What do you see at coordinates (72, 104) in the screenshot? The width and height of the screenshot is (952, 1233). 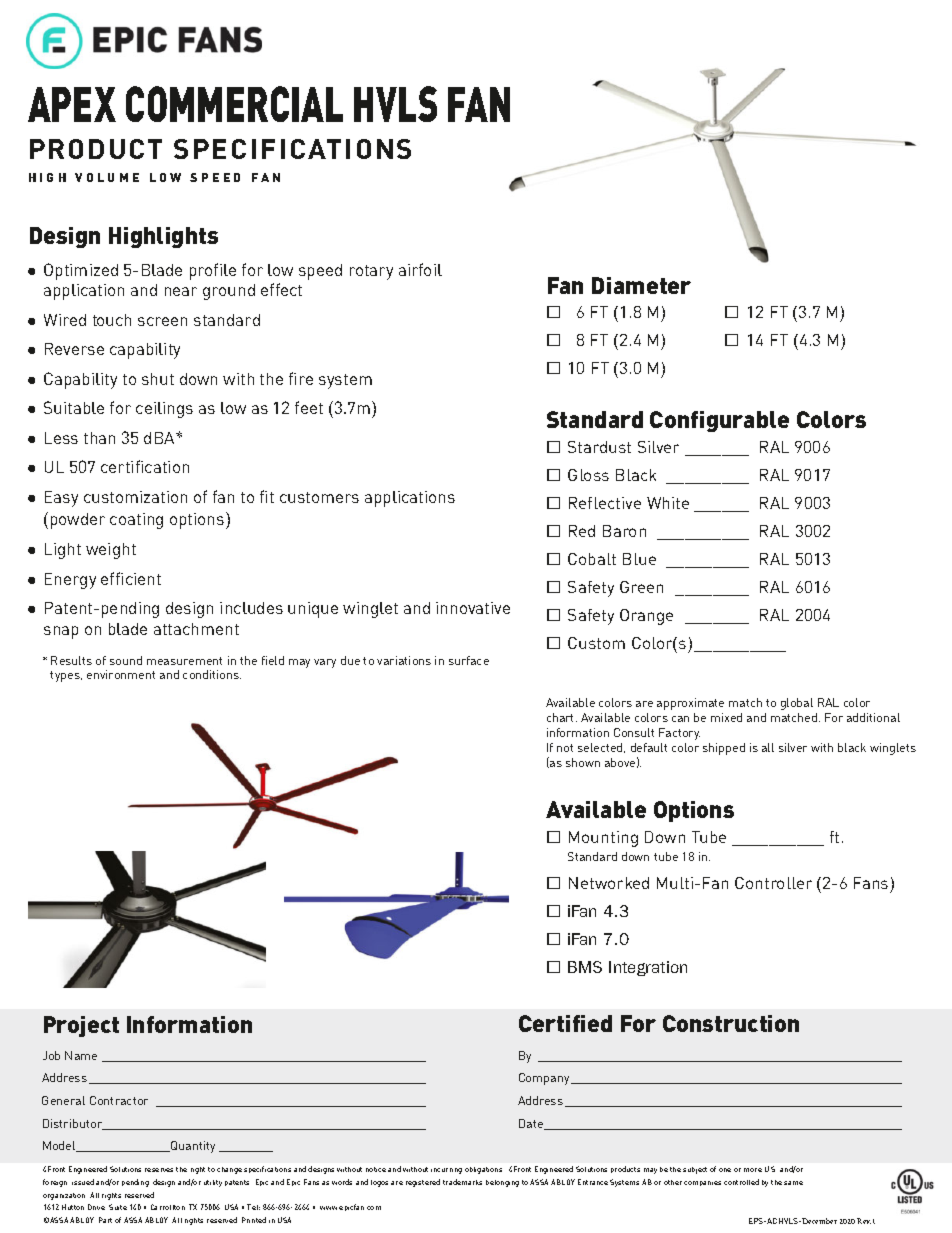 I see `APEX` at bounding box center [72, 104].
